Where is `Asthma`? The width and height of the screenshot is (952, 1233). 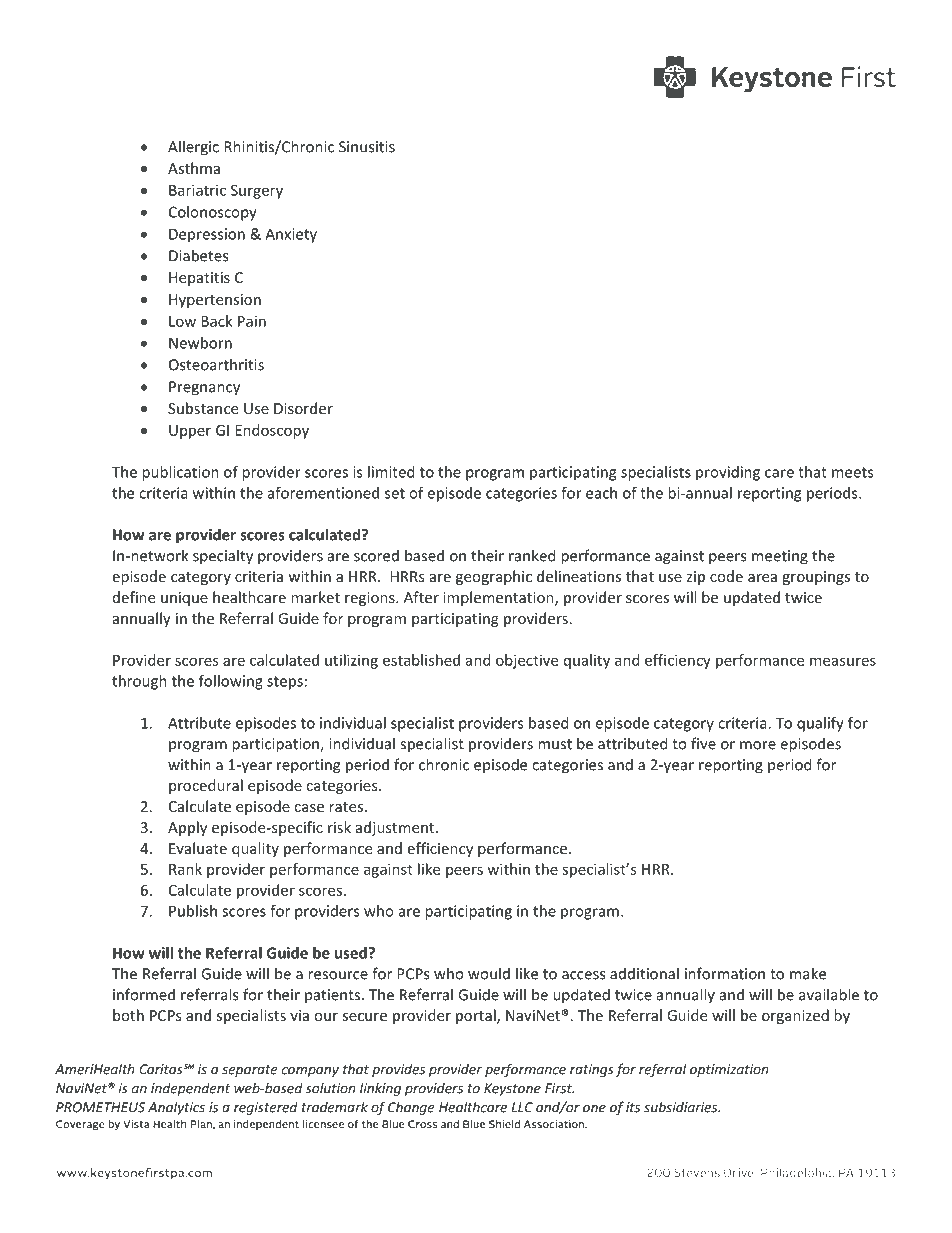
Asthma is located at coordinates (194, 168).
